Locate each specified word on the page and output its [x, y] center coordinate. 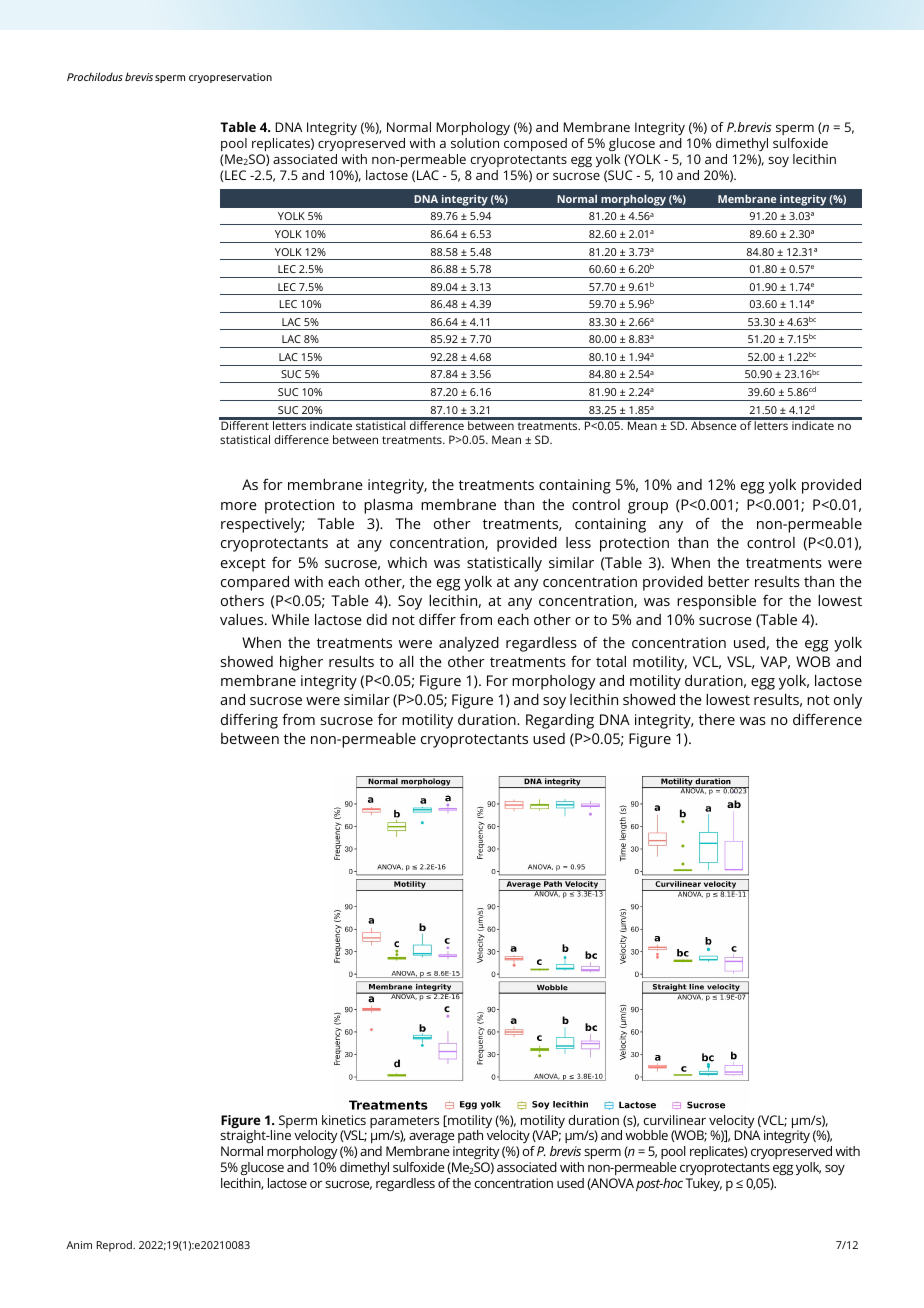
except [243, 565]
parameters [404, 1123]
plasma [388, 506]
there [717, 719]
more [239, 506]
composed [535, 144]
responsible [716, 602]
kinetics [344, 1120]
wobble [646, 1135]
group [648, 508]
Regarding [560, 721]
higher [301, 663]
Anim [79, 1245]
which [407, 562]
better [729, 581]
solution [475, 143]
